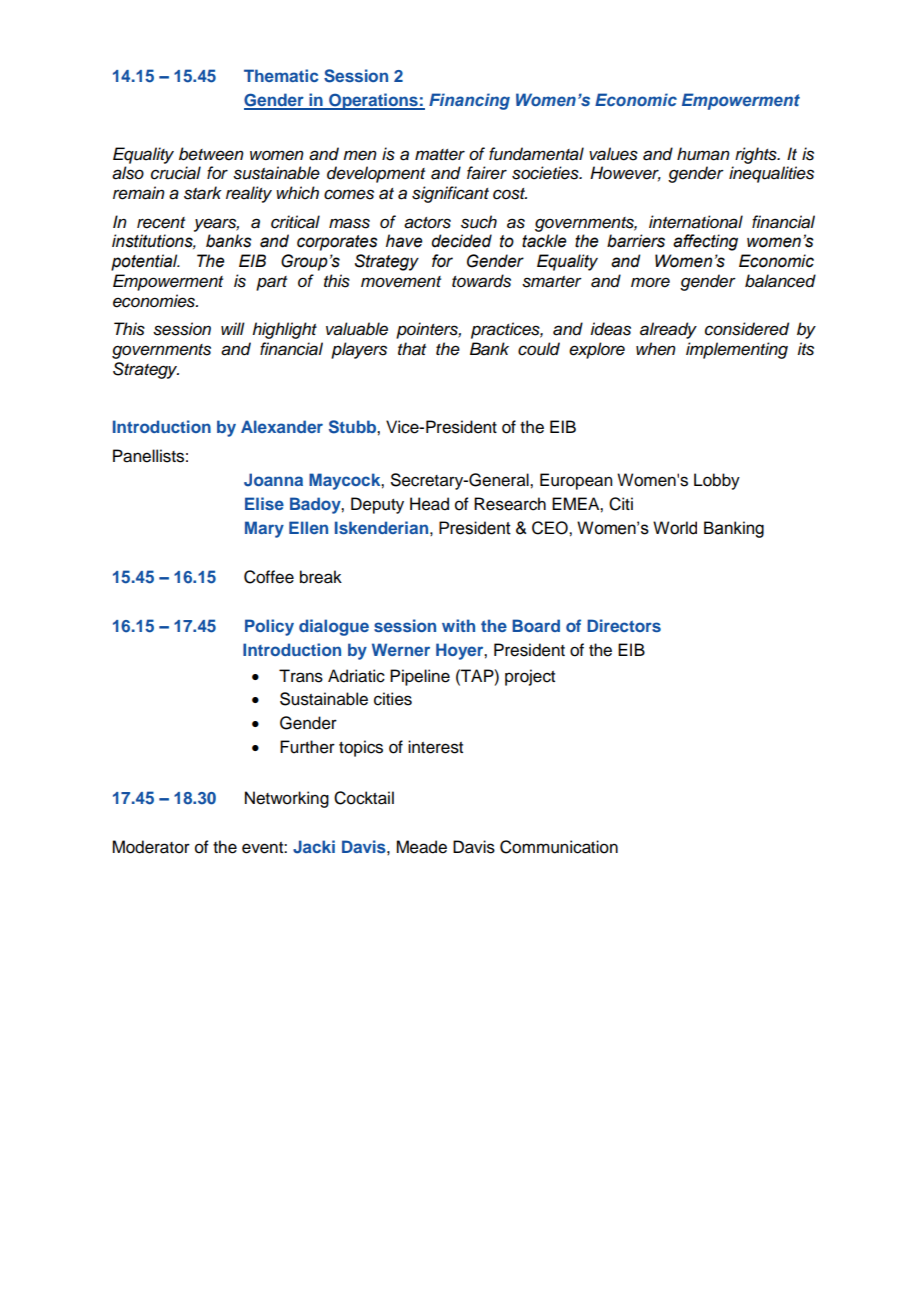 The width and height of the page is (924, 1308). I want to click on Thematic, so click(281, 75).
